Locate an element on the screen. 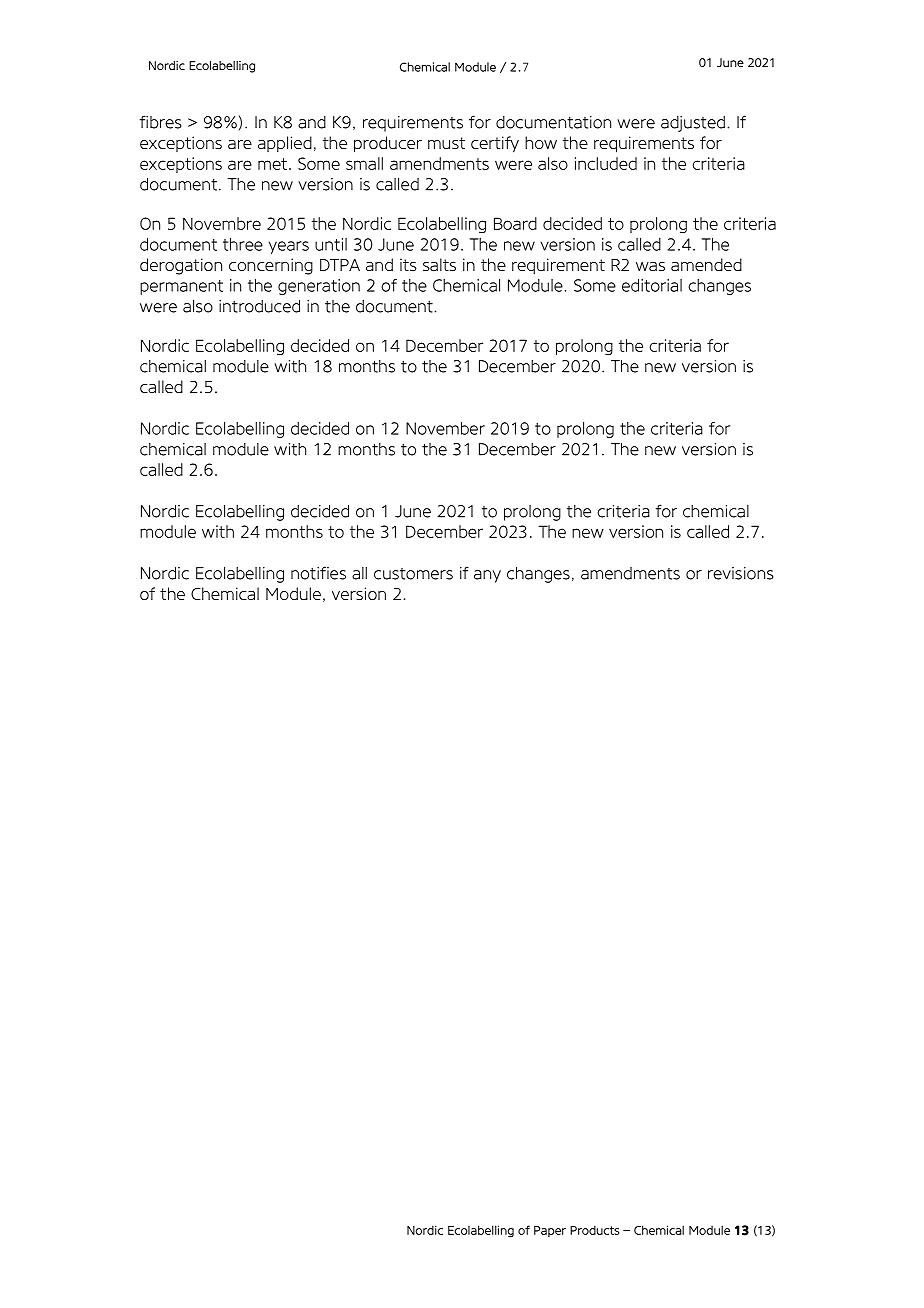 This screenshot has width=924, height=1308. November is located at coordinates (445, 428).
